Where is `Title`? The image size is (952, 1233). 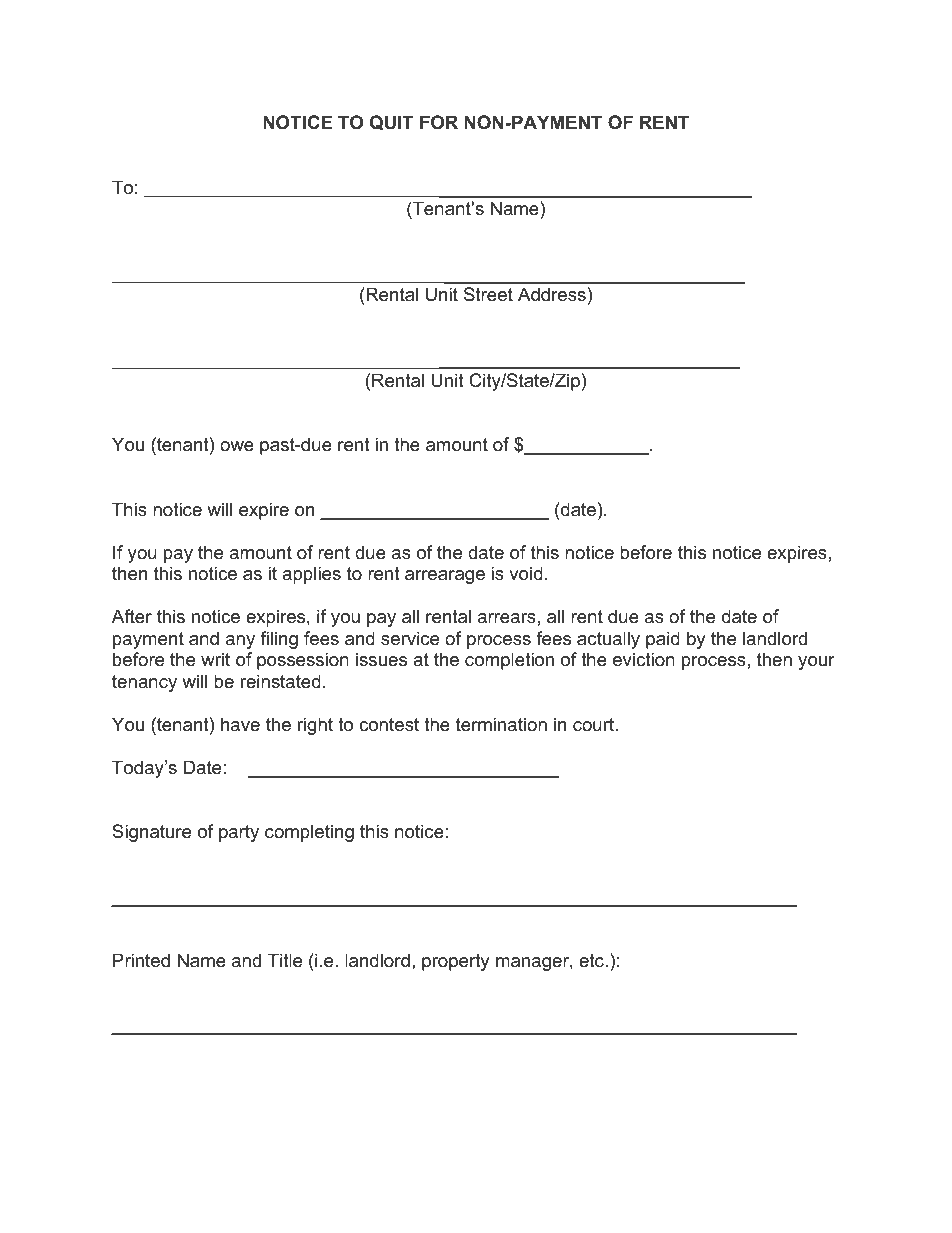
Title is located at coordinates (285, 960).
